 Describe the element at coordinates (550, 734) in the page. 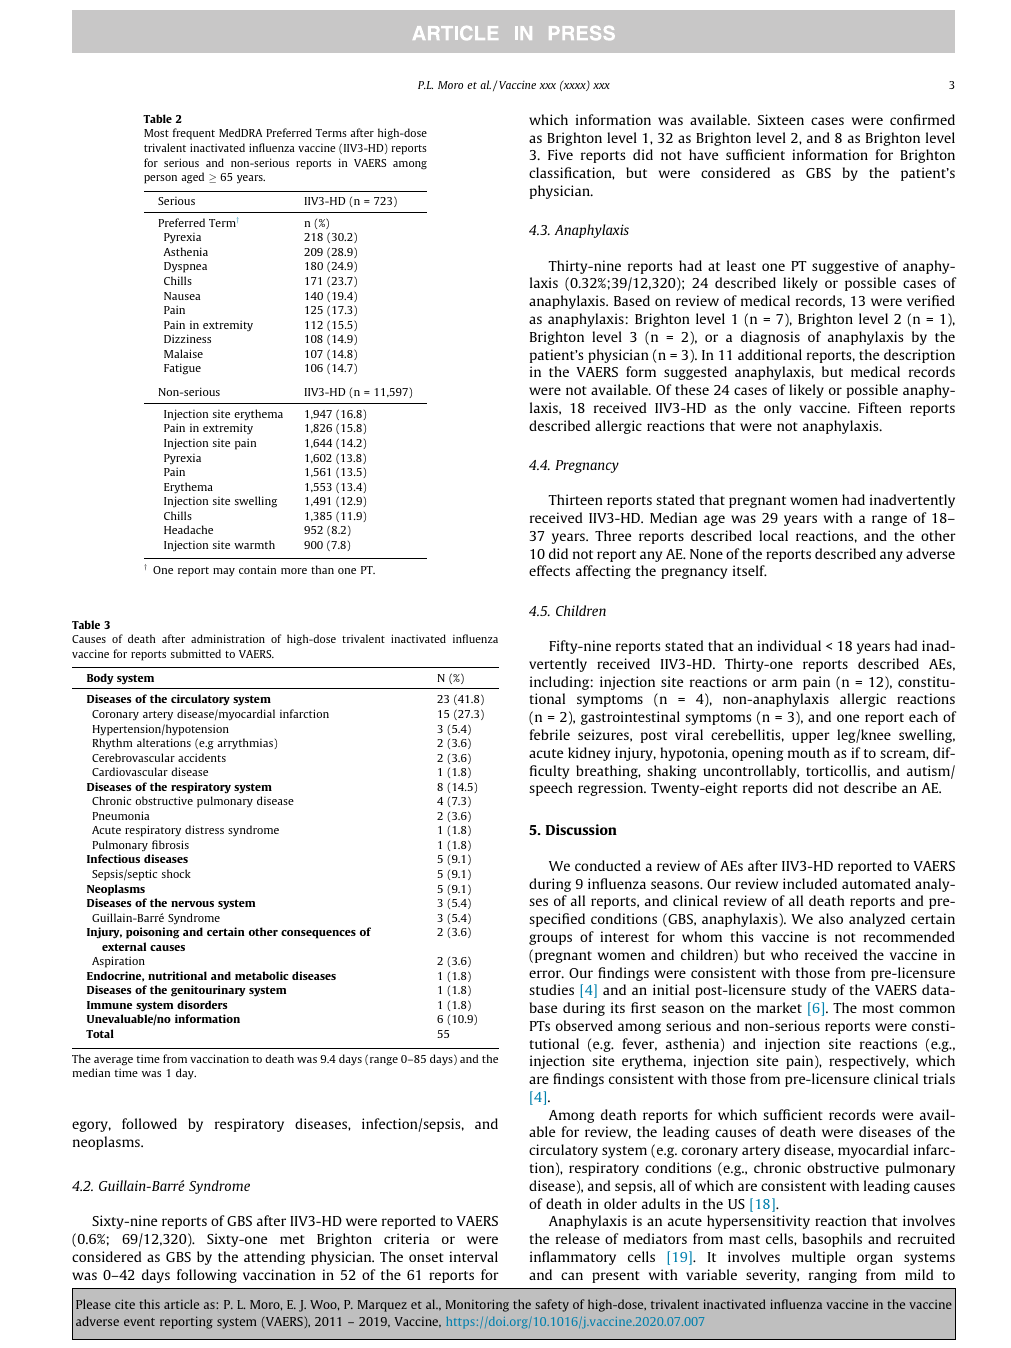

I see `febrile` at that location.
